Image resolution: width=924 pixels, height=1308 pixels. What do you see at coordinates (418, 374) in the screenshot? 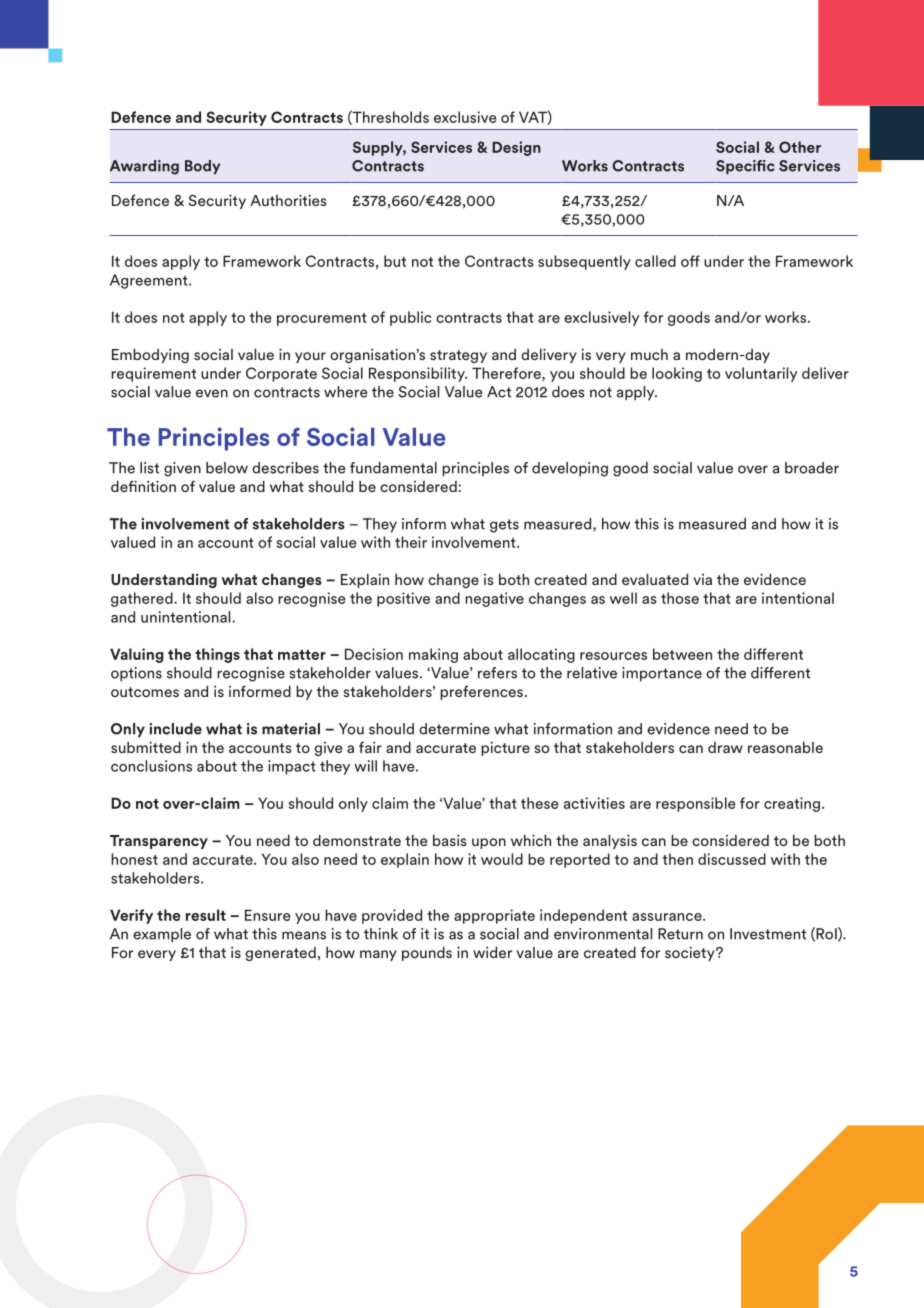
I see `Responsibility` at bounding box center [418, 374].
